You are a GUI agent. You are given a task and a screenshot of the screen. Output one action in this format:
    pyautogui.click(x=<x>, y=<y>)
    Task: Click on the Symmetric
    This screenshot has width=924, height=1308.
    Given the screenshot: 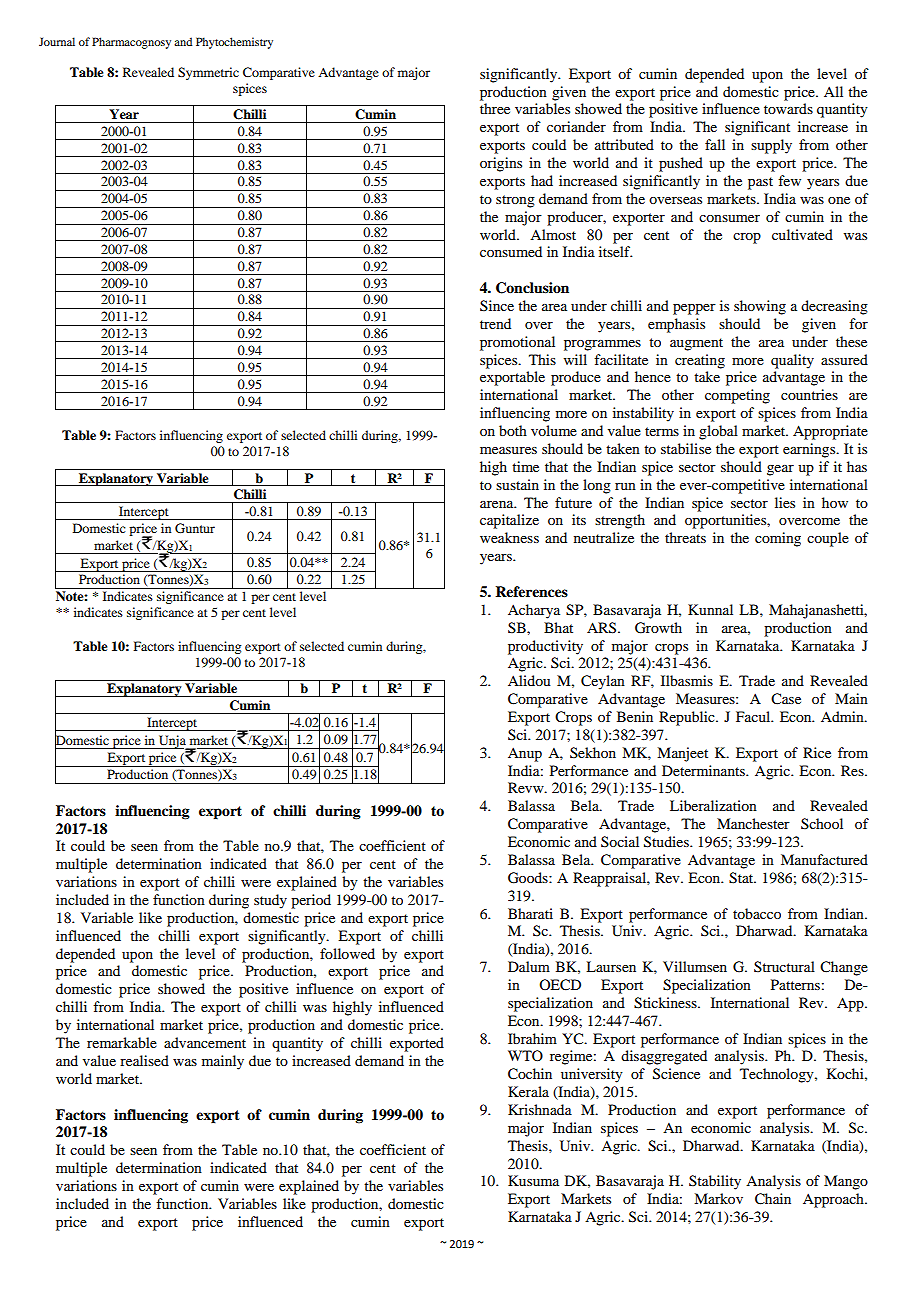 What is the action you would take?
    pyautogui.click(x=208, y=73)
